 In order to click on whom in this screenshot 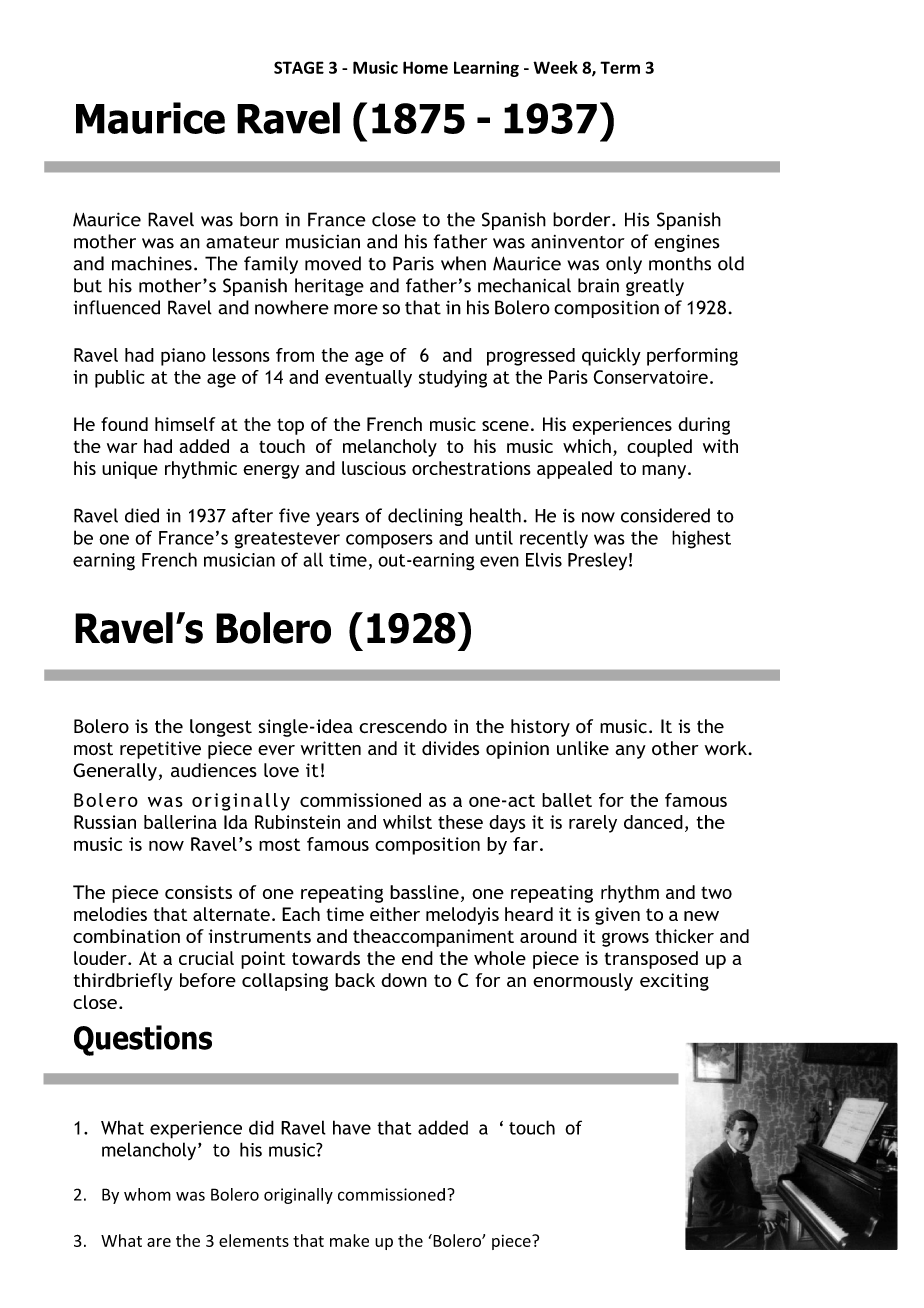, I will do `click(147, 1194)`.
